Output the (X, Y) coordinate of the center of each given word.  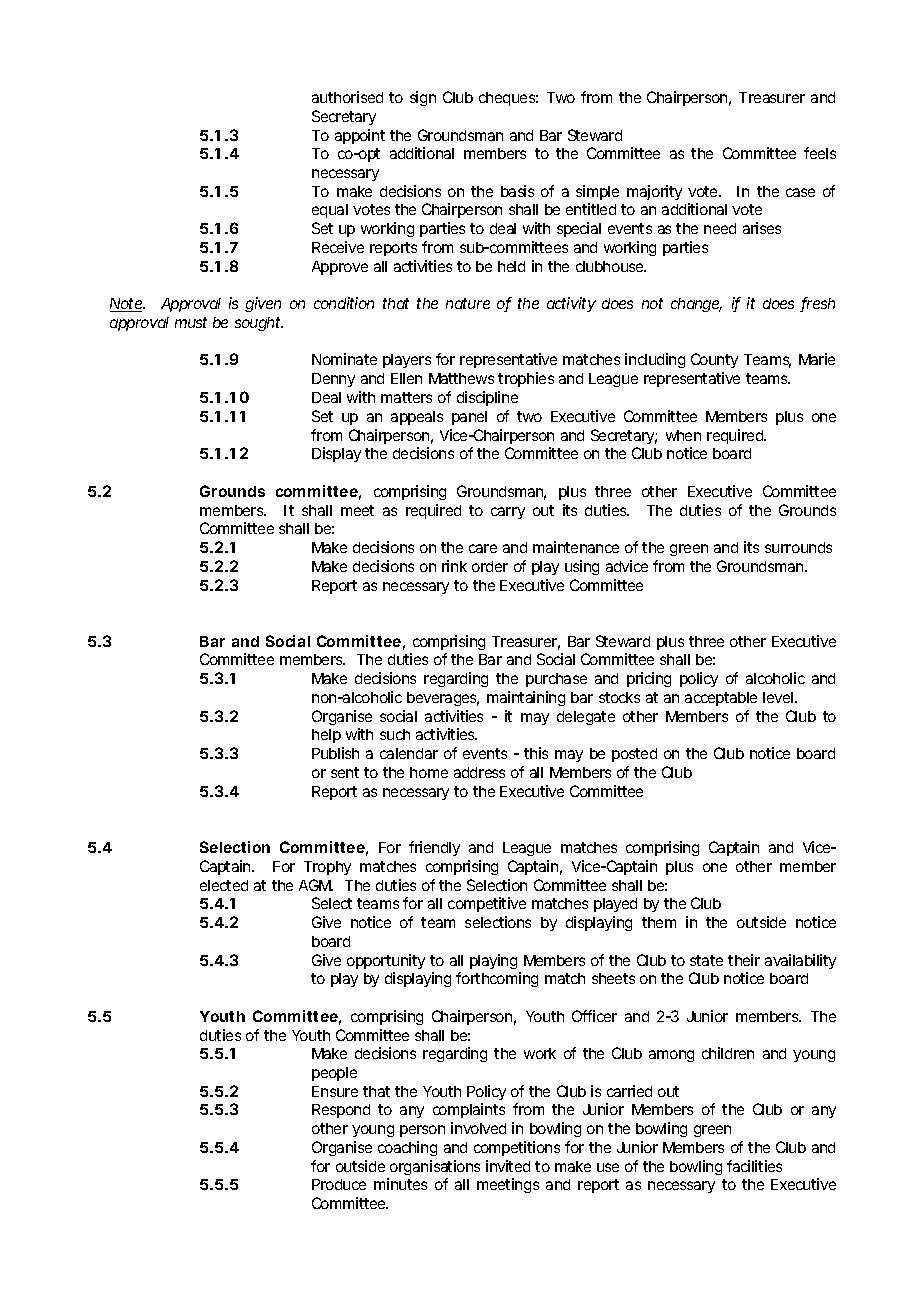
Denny (333, 380)
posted (634, 755)
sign (423, 98)
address (479, 772)
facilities (754, 1166)
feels (820, 153)
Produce (339, 1184)
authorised (347, 97)
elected (224, 885)
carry (508, 513)
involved (478, 1128)
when (683, 435)
